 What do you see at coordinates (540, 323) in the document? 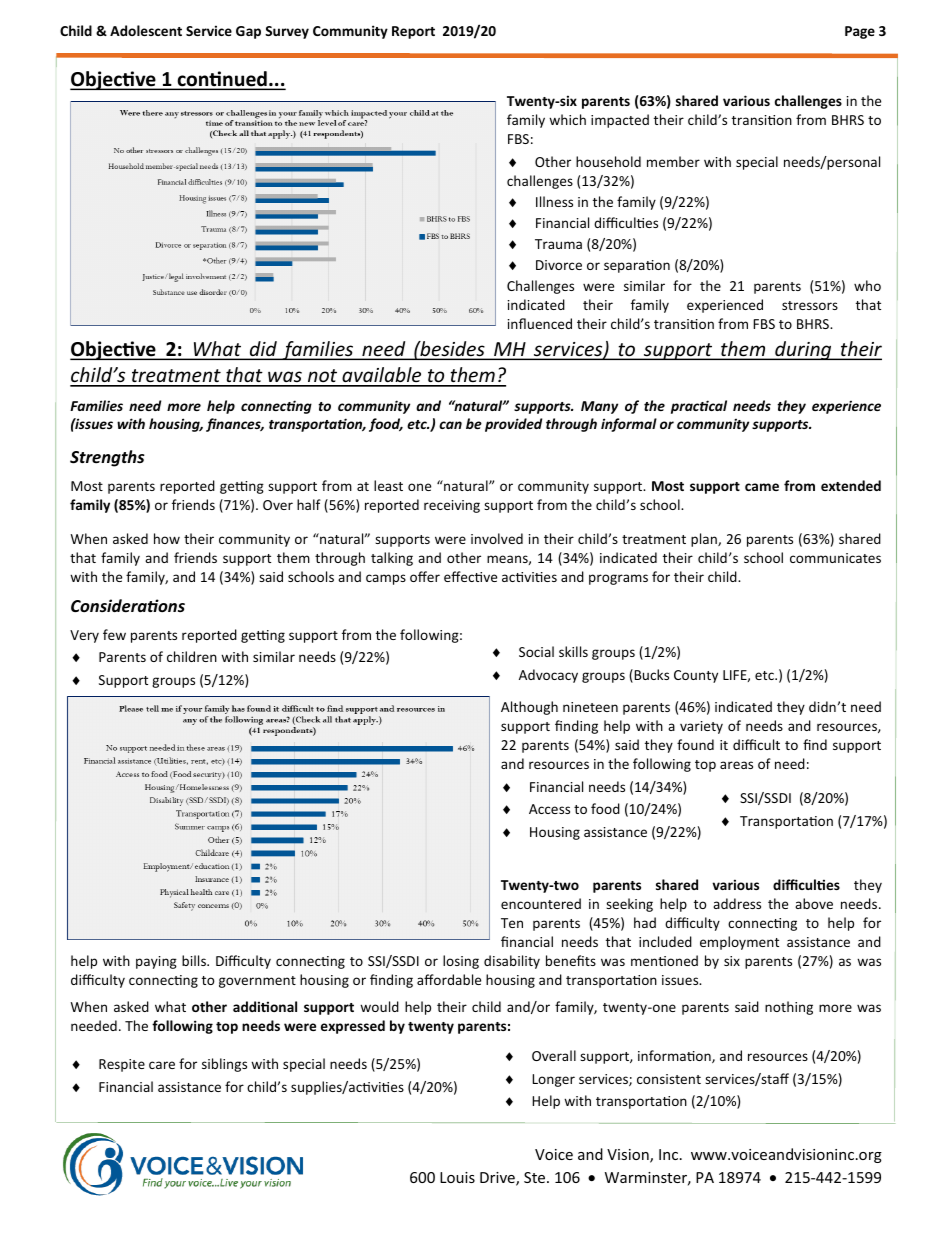
I see `influenced` at bounding box center [540, 323].
